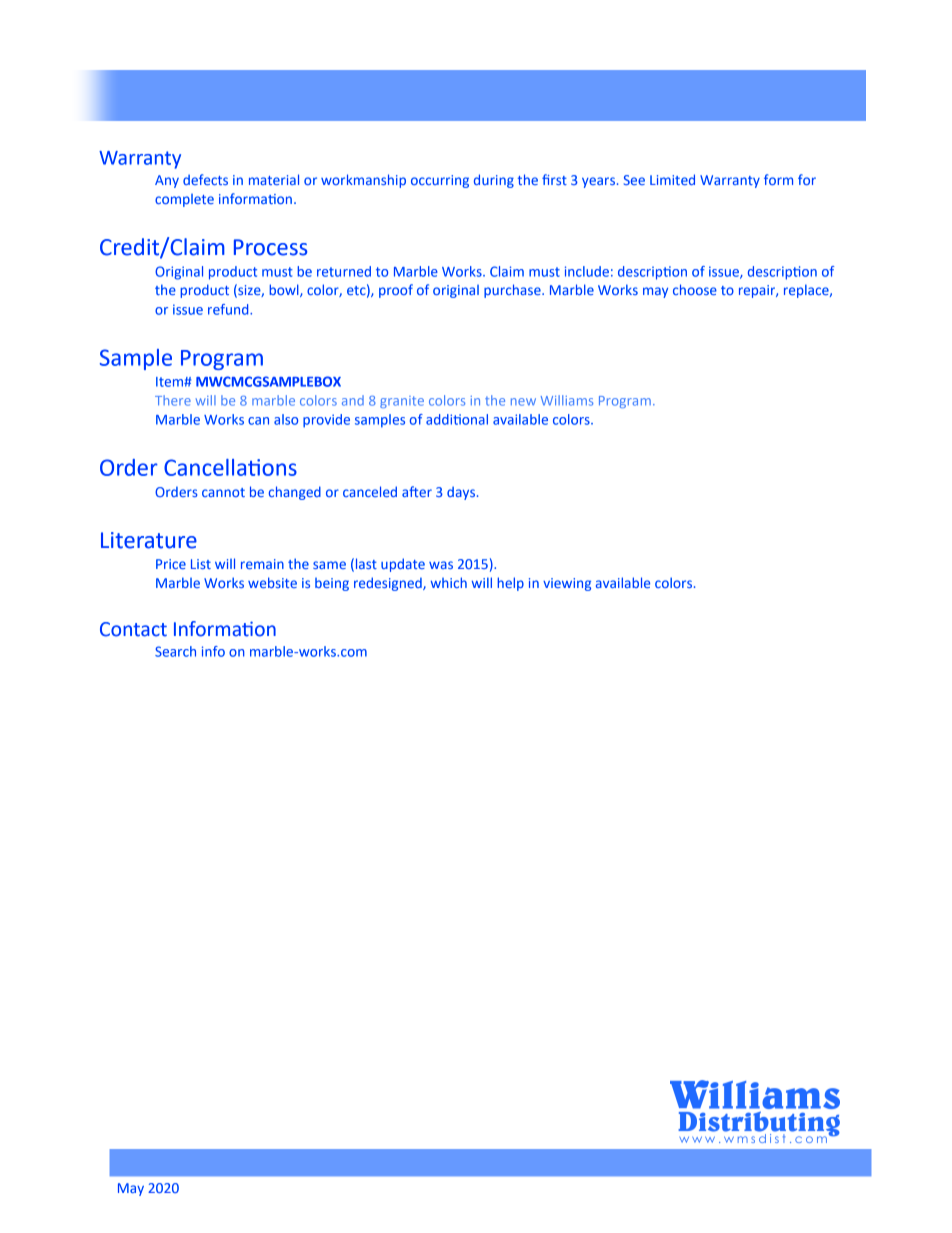  Describe the element at coordinates (184, 200) in the document. I see `complete` at that location.
